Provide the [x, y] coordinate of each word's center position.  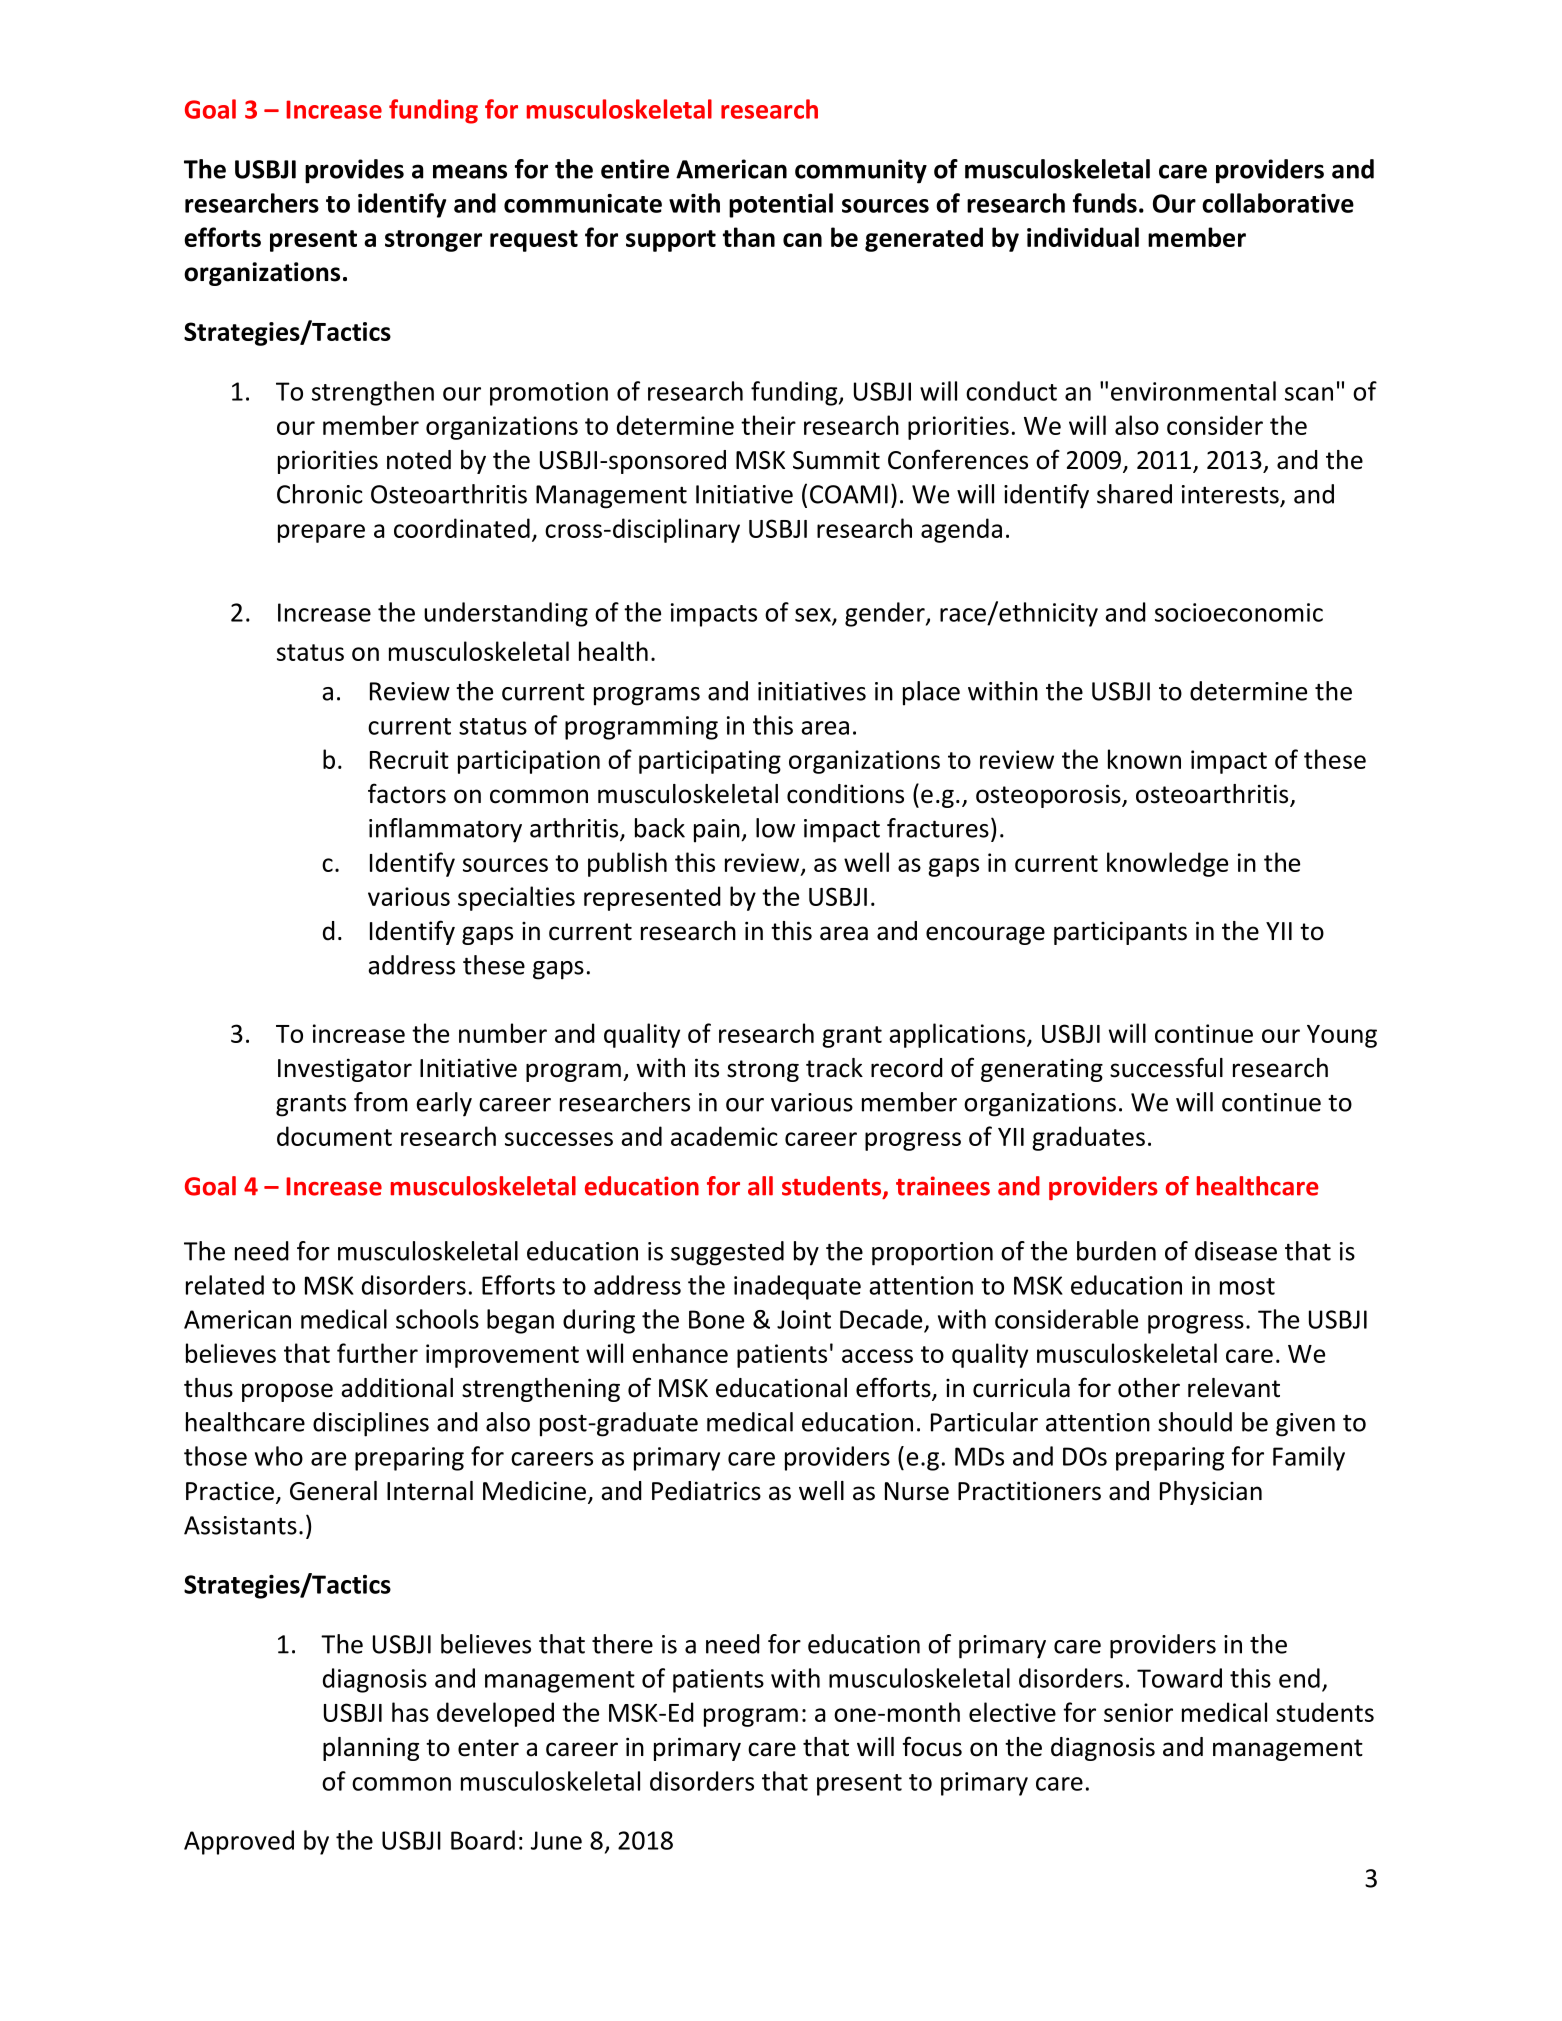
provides [354, 171]
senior [1138, 1712]
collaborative [1278, 203]
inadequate [797, 1287]
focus [932, 1746]
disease [1236, 1251]
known [1144, 759]
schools [437, 1319]
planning [371, 1749]
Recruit [409, 759]
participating [710, 762]
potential [781, 205]
